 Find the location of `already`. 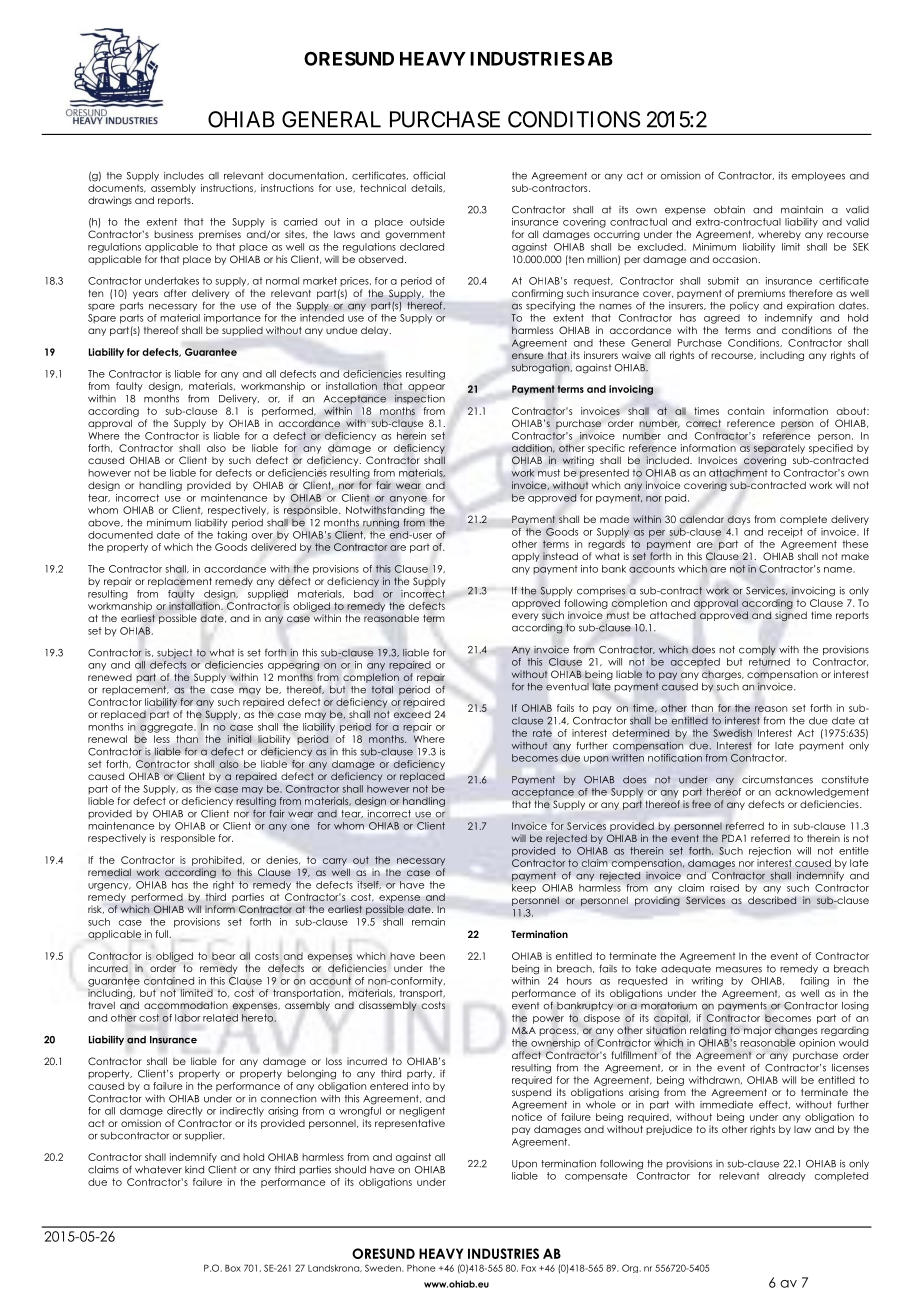

already is located at coordinates (787, 1177).
